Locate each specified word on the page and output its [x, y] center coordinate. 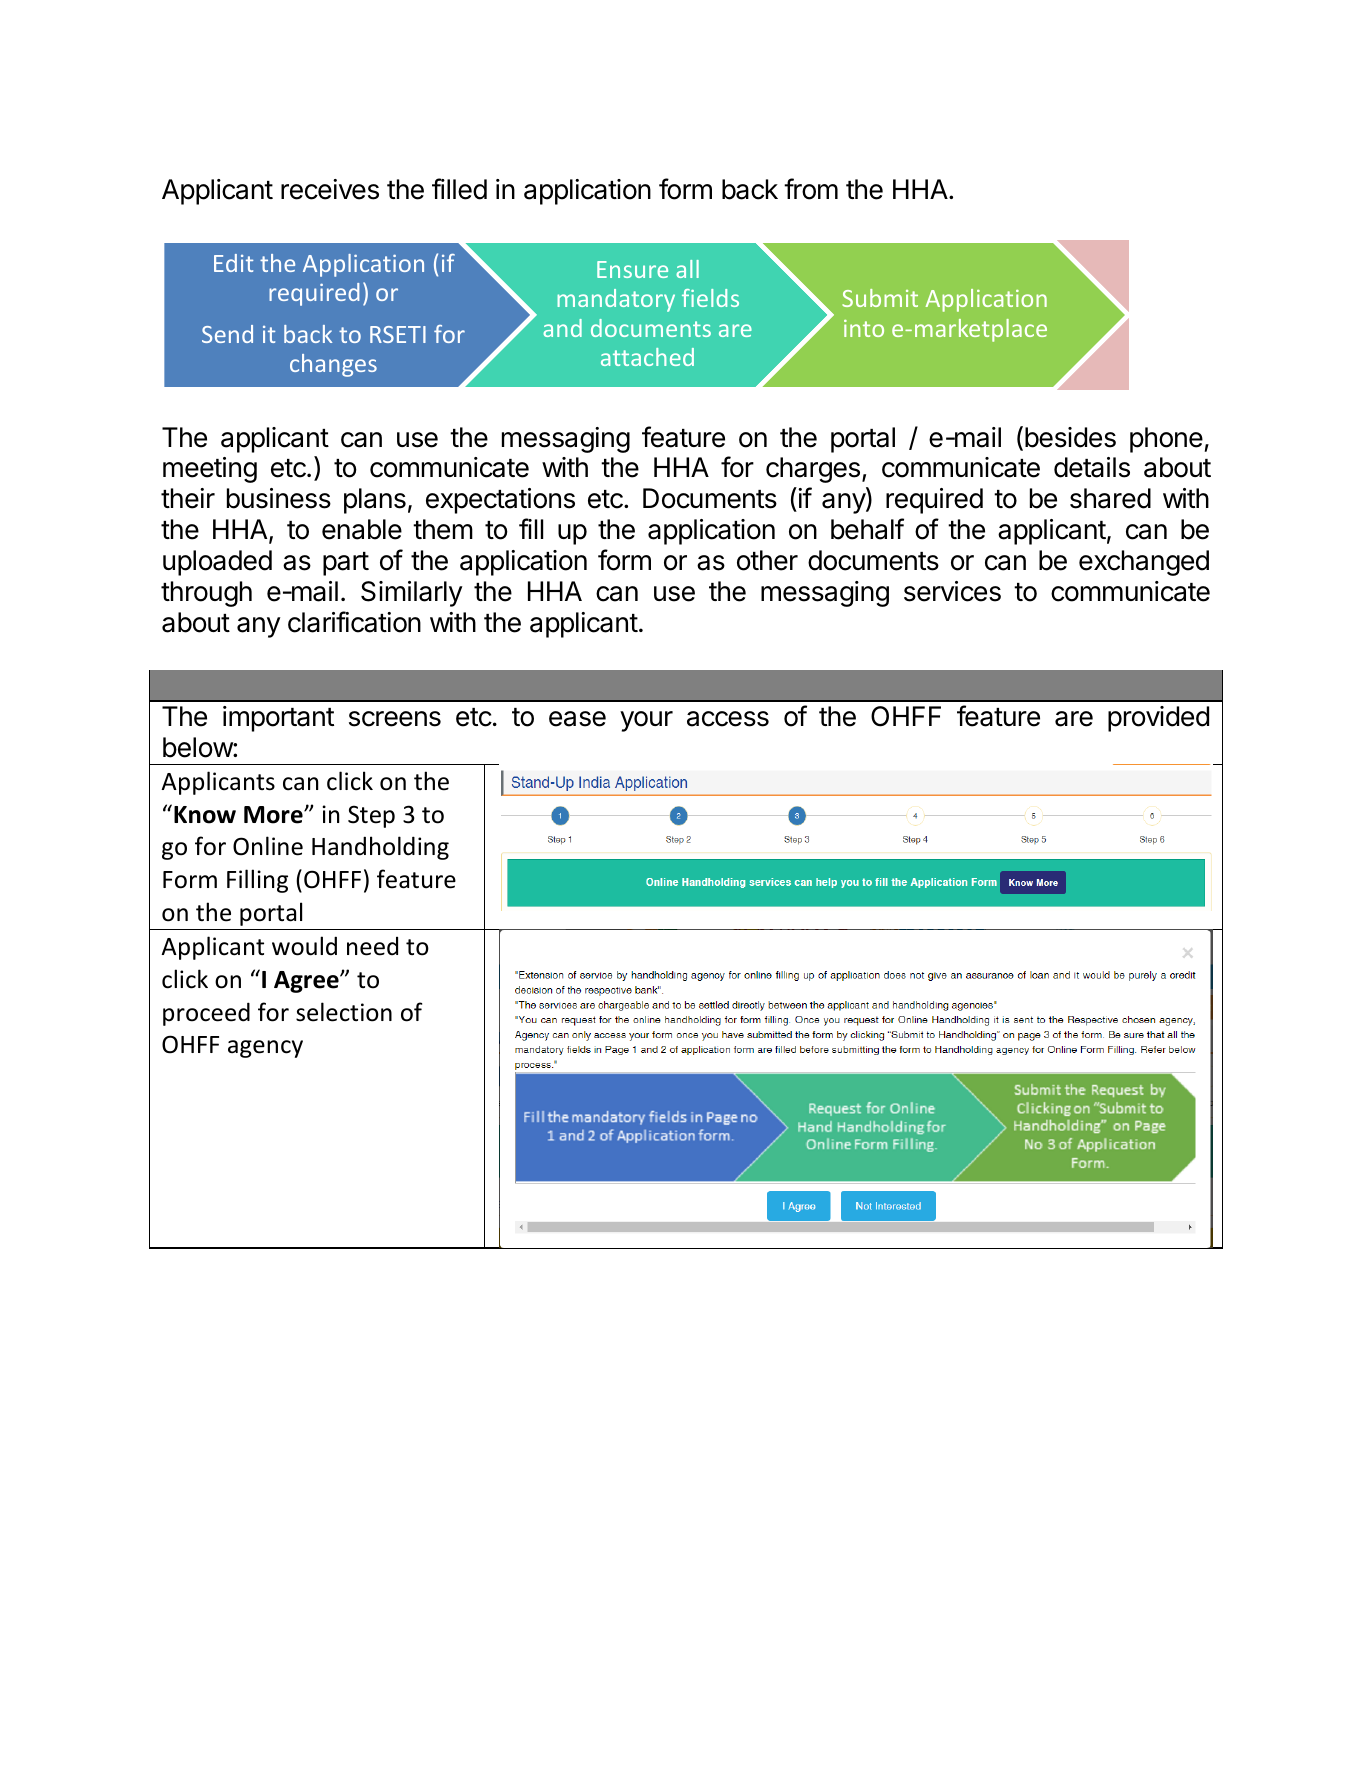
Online [268, 846]
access [728, 719]
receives [330, 189]
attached [647, 357]
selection [344, 1012]
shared [1110, 498]
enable [362, 529]
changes [333, 365]
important [278, 719]
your [646, 721]
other [767, 560]
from [811, 189]
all [687, 269]
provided [1158, 719]
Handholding [380, 848]
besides [1070, 437]
